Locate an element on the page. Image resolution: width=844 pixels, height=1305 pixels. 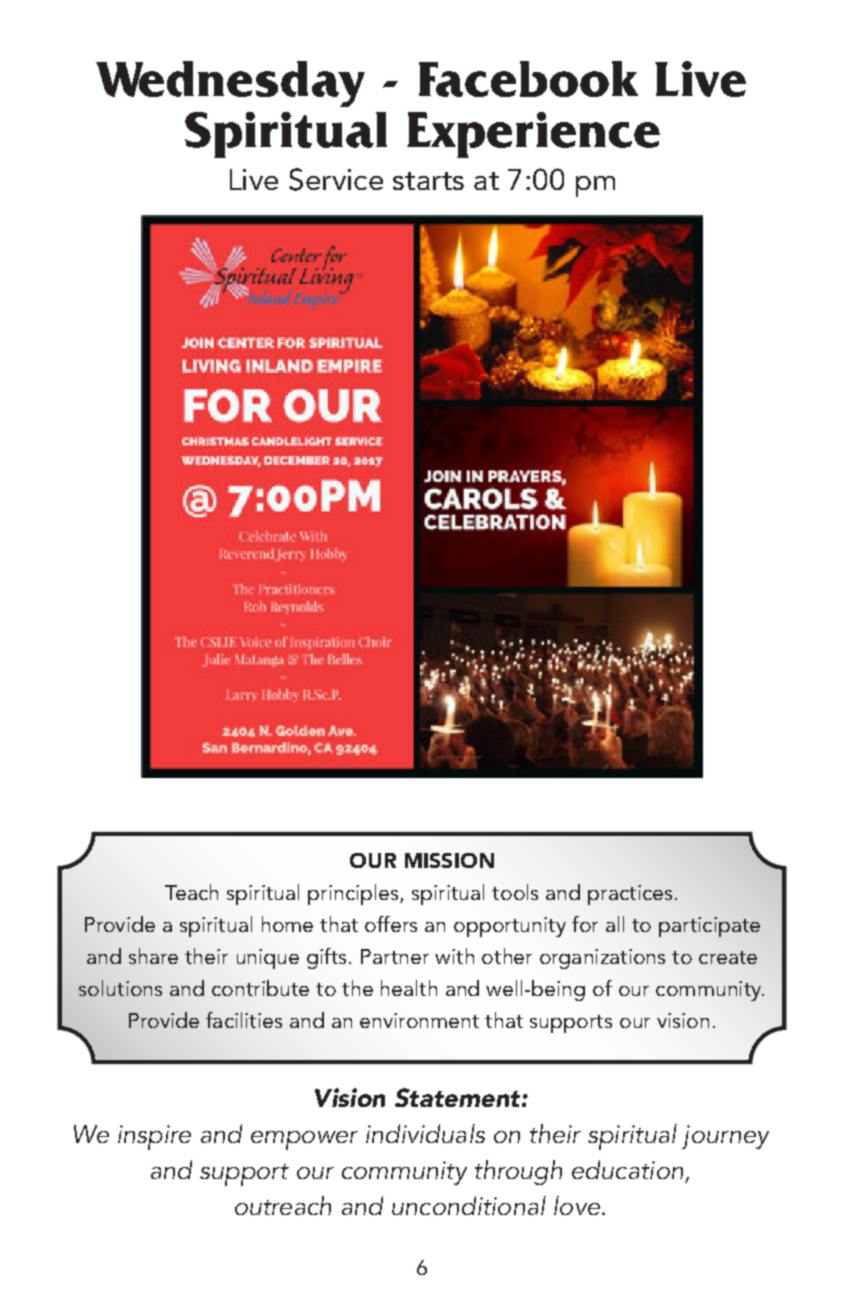
practices is located at coordinates (630, 895).
